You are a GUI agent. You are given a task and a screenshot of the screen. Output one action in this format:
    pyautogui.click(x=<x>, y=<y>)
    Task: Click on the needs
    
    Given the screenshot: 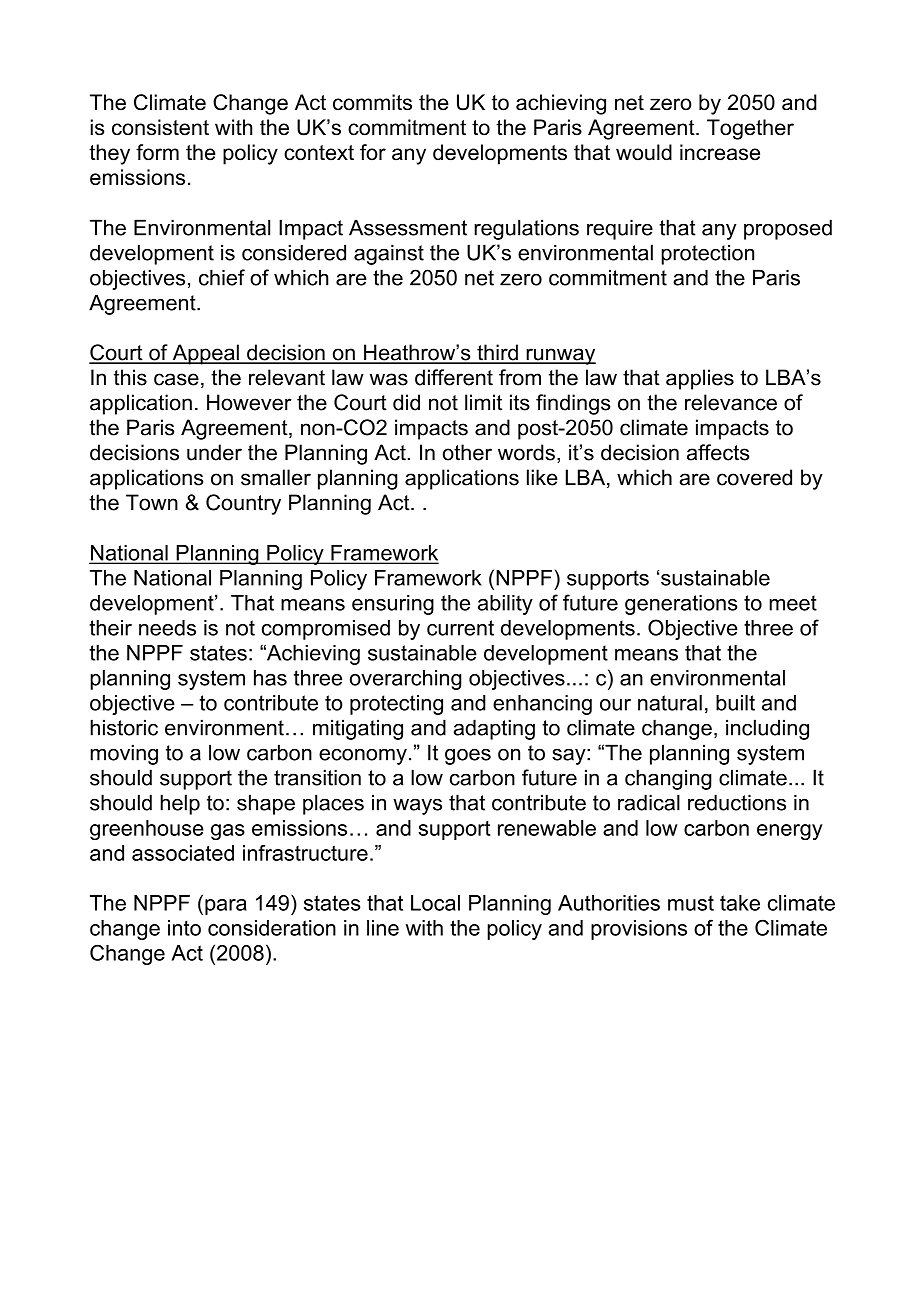 What is the action you would take?
    pyautogui.click(x=167, y=628)
